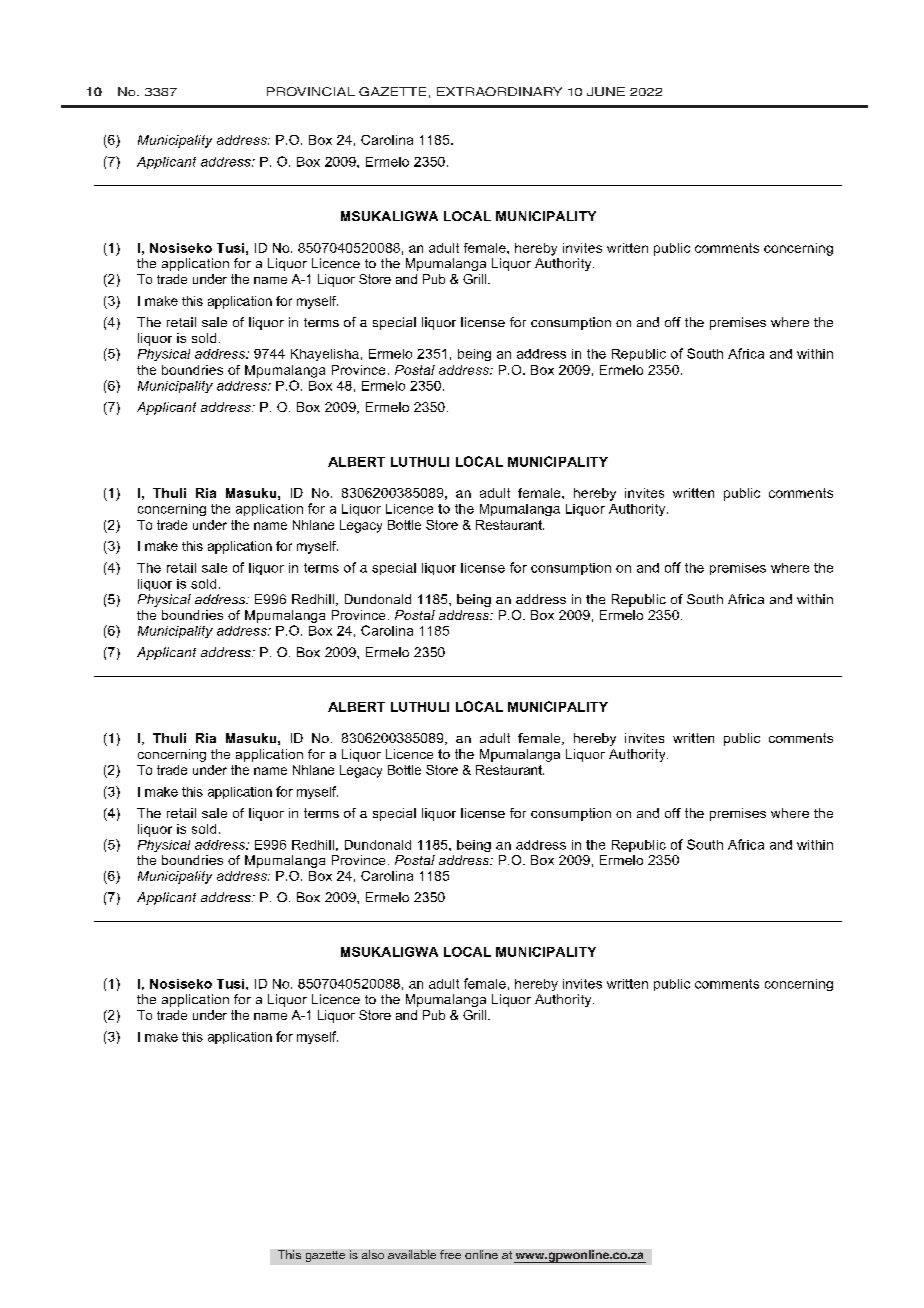 This screenshot has height=1308, width=924. I want to click on also, so click(373, 1254).
